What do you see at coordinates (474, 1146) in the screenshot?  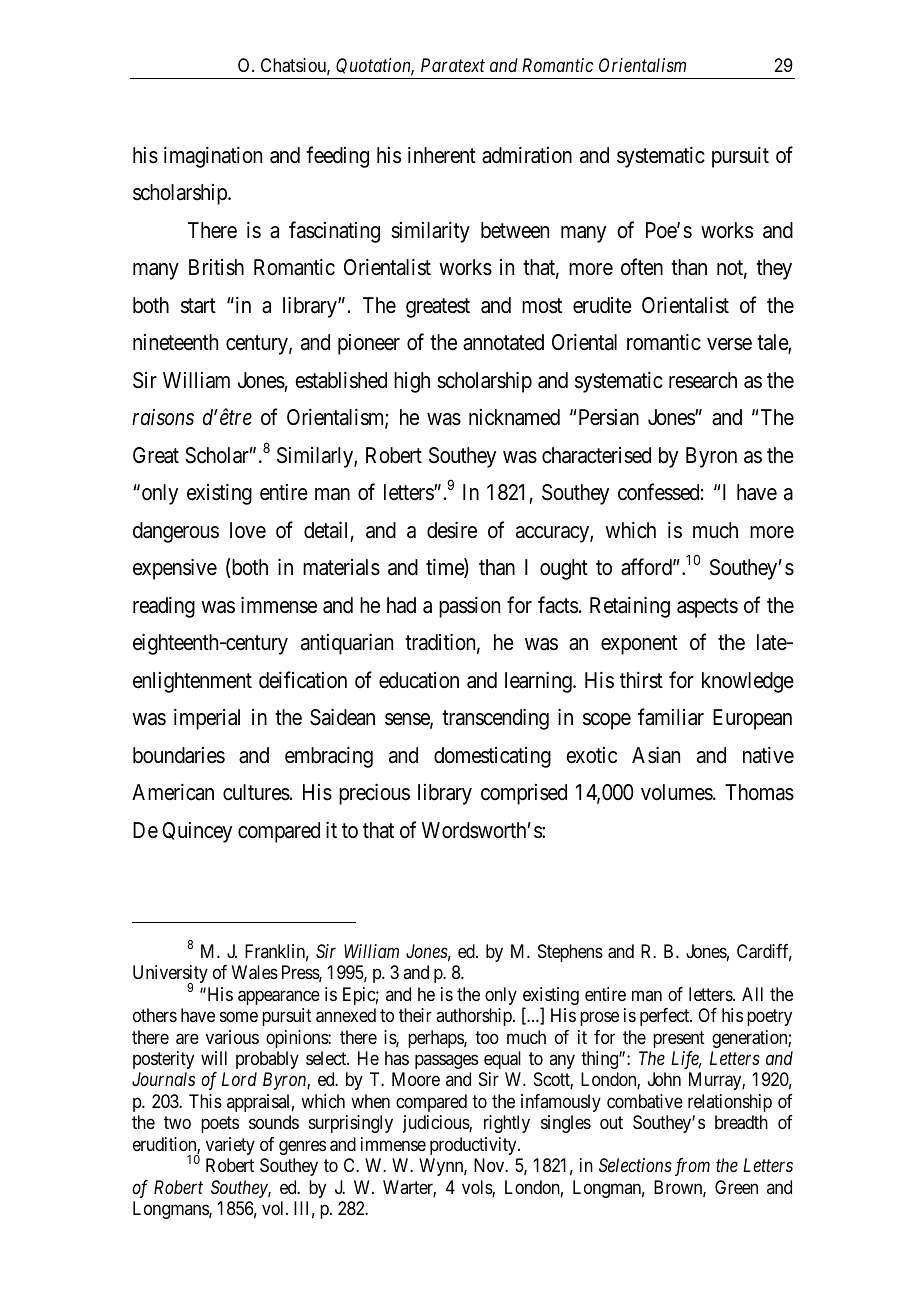 I see `productivity` at bounding box center [474, 1146].
